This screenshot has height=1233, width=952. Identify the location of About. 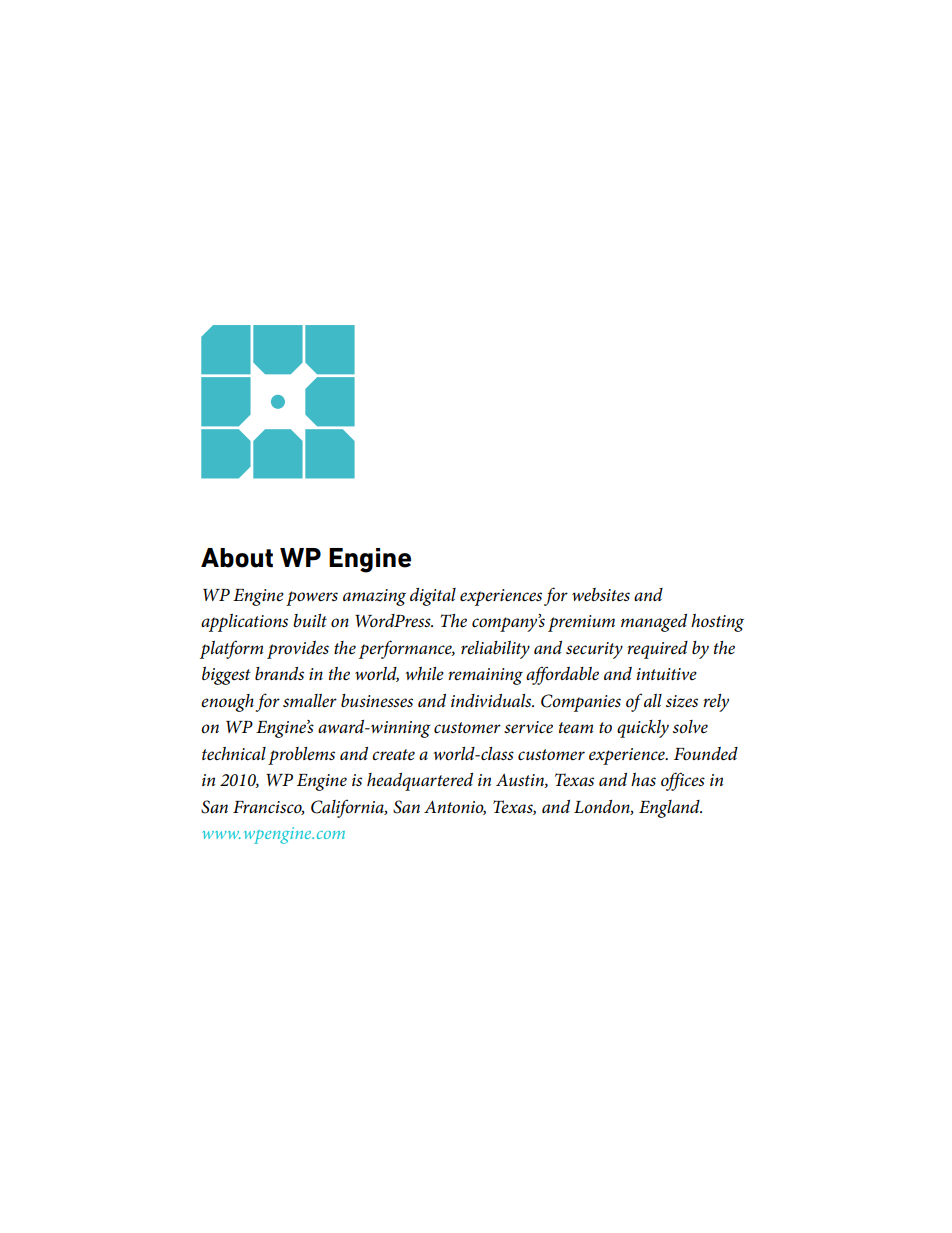
(237, 558).
